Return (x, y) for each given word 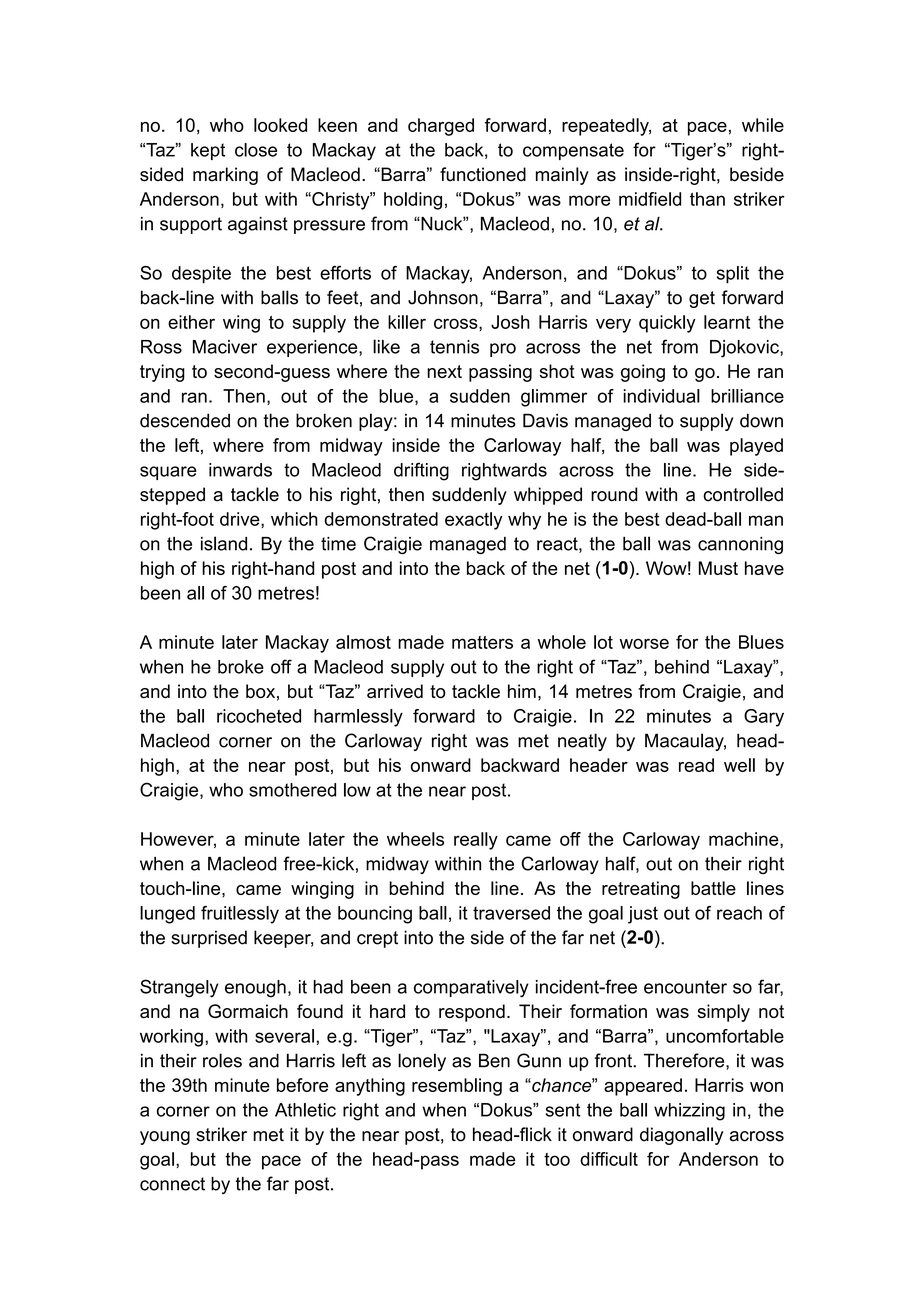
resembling (457, 1087)
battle (713, 888)
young (165, 1138)
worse (644, 643)
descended (185, 420)
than (707, 199)
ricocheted (259, 716)
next (444, 371)
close (256, 150)
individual (661, 396)
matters (482, 642)
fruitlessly (240, 915)
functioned (483, 174)
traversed (511, 913)
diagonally (681, 1136)
